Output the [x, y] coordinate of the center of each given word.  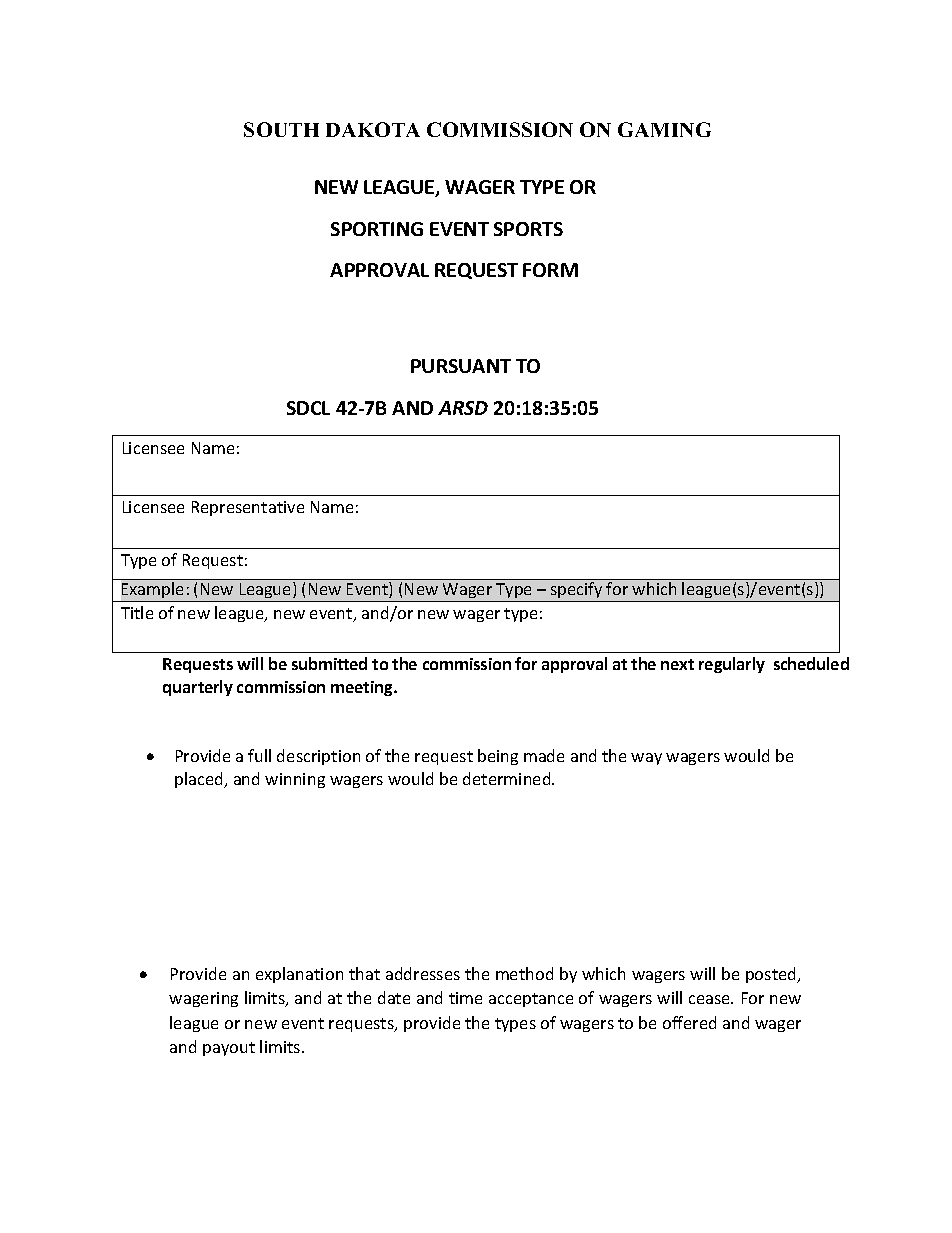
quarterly [198, 688]
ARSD [463, 408]
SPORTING [377, 229]
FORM [550, 270]
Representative [248, 508]
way [646, 759]
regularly [732, 665]
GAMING [664, 129]
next [677, 664]
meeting [363, 688]
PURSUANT [461, 366]
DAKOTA [373, 129]
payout [229, 1049]
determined [508, 778]
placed [200, 780]
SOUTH [281, 129]
